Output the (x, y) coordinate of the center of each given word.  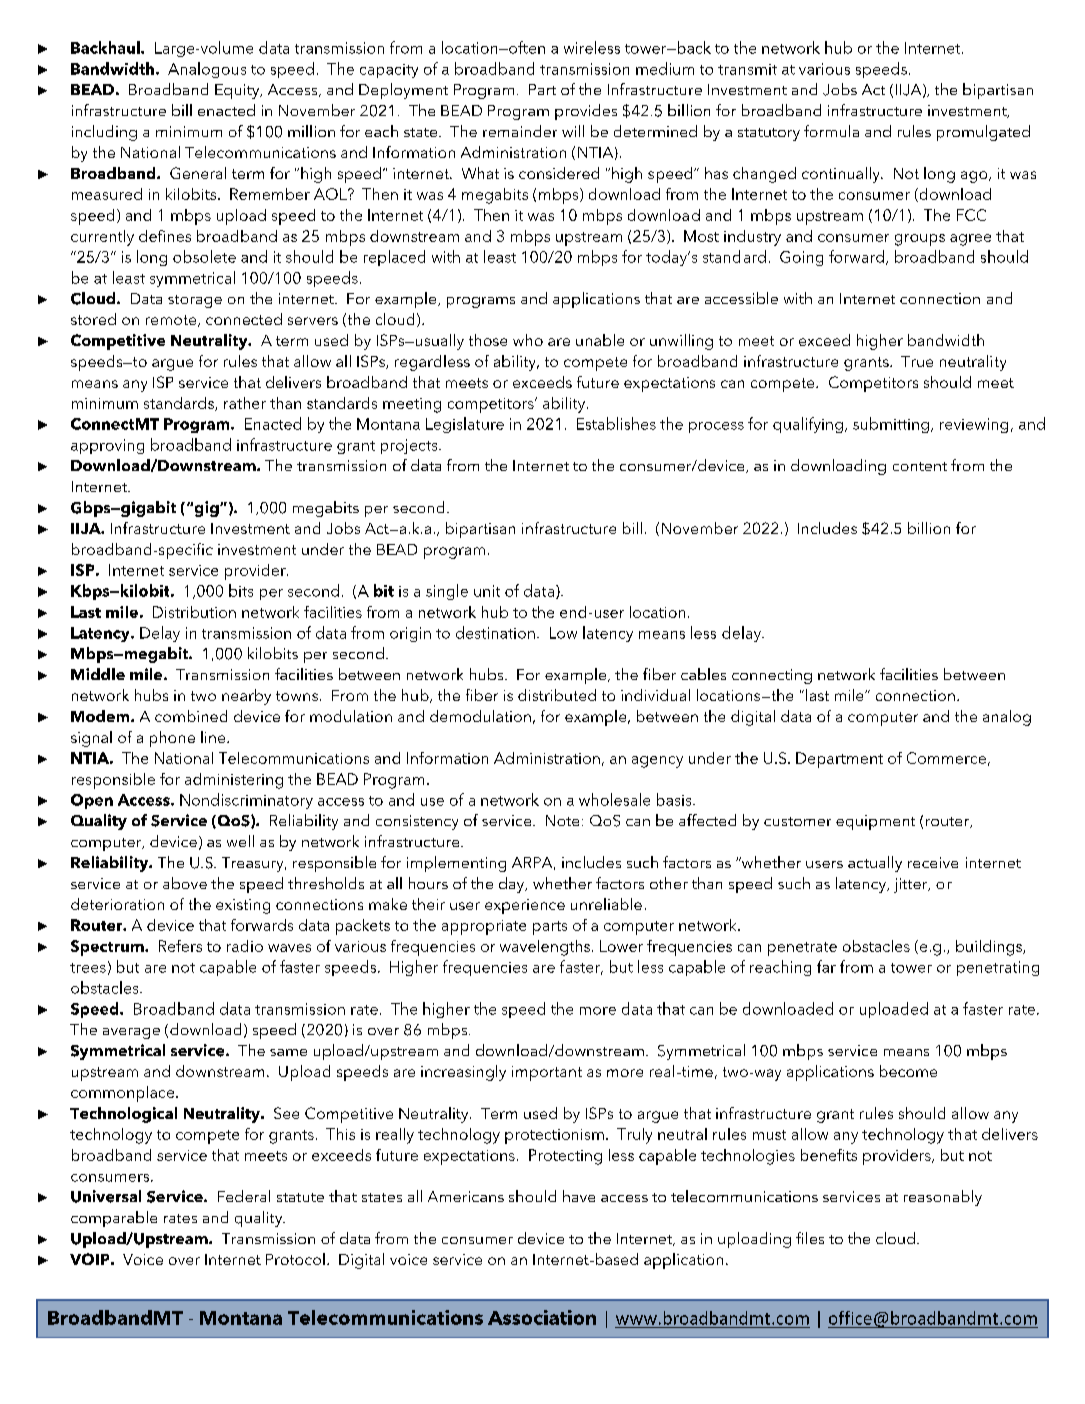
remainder (520, 131)
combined (191, 716)
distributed (557, 695)
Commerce (946, 758)
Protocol (295, 1259)
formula (831, 131)
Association (542, 1317)
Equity (238, 91)
